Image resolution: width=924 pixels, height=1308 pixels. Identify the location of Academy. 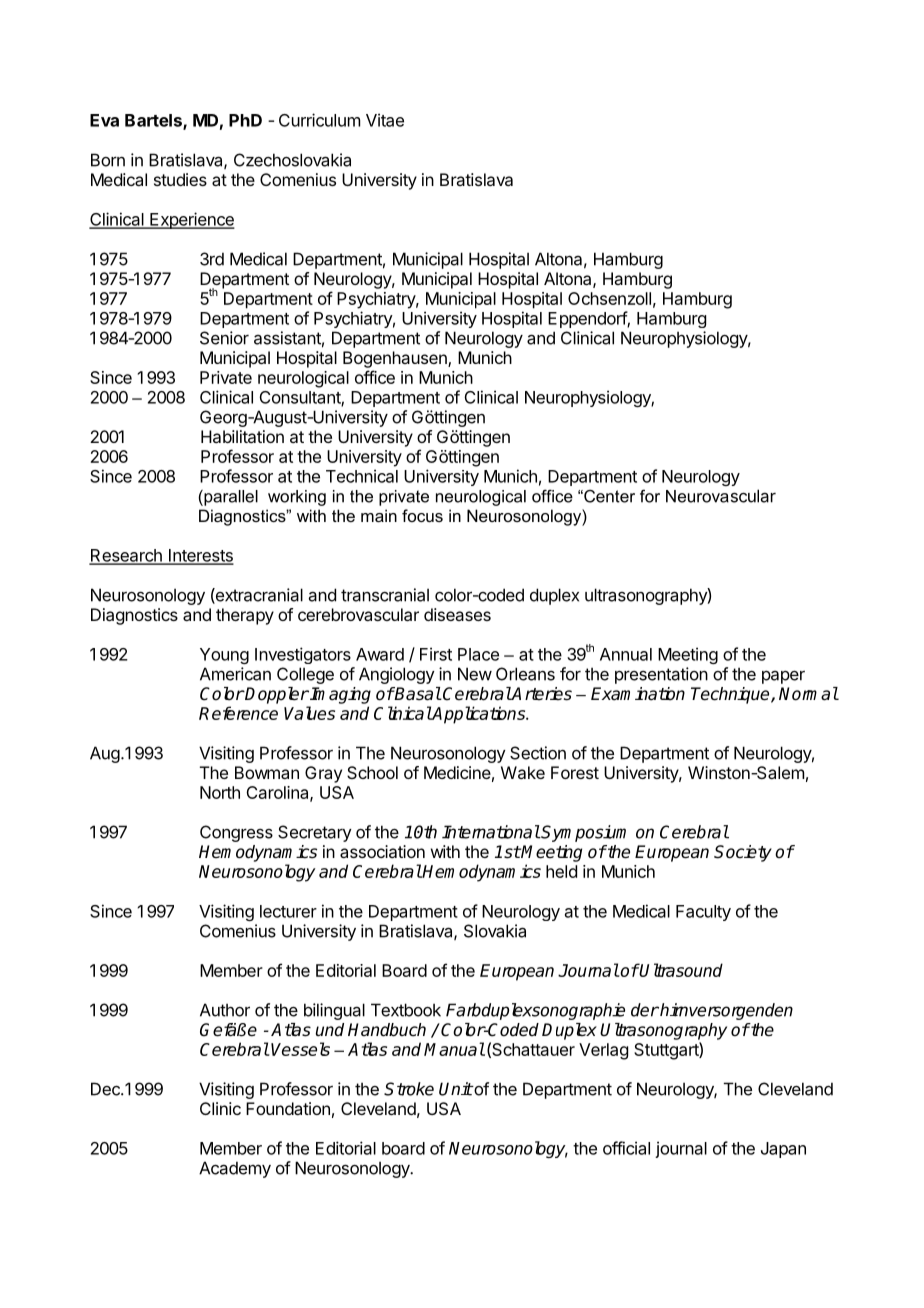
(235, 1169).
